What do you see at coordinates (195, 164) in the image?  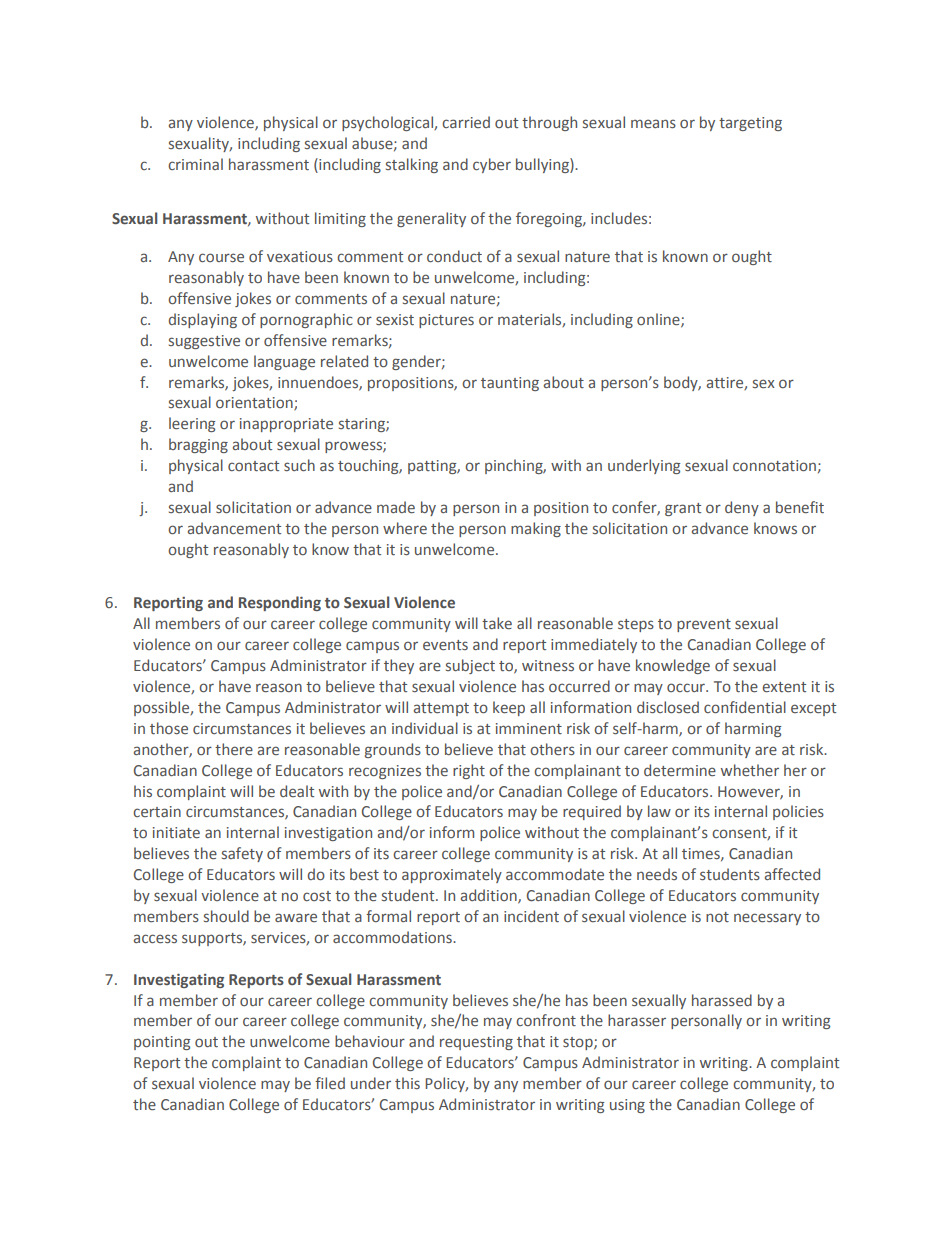 I see `criminal` at bounding box center [195, 164].
